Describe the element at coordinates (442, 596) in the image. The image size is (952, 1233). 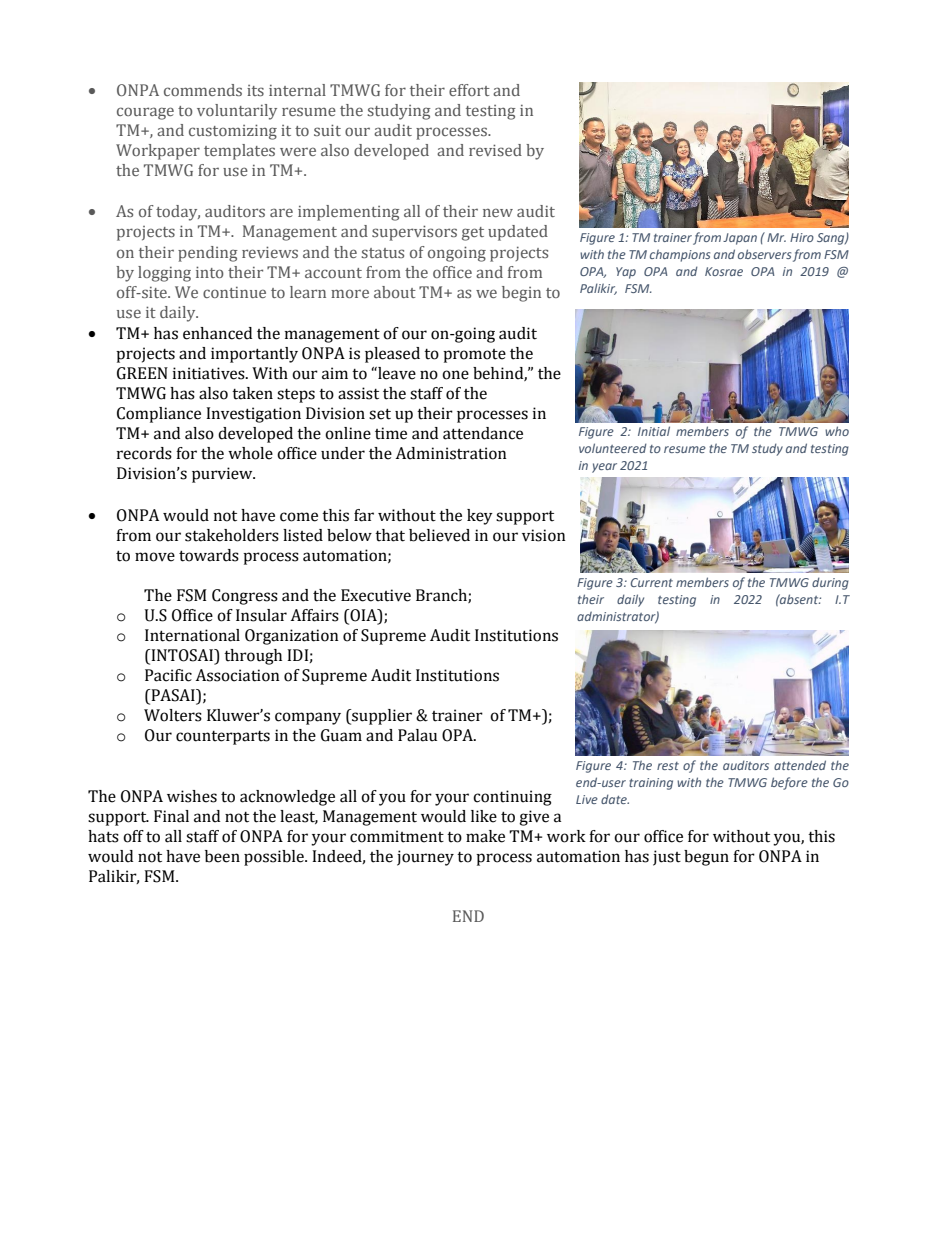
I see `Branch` at that location.
